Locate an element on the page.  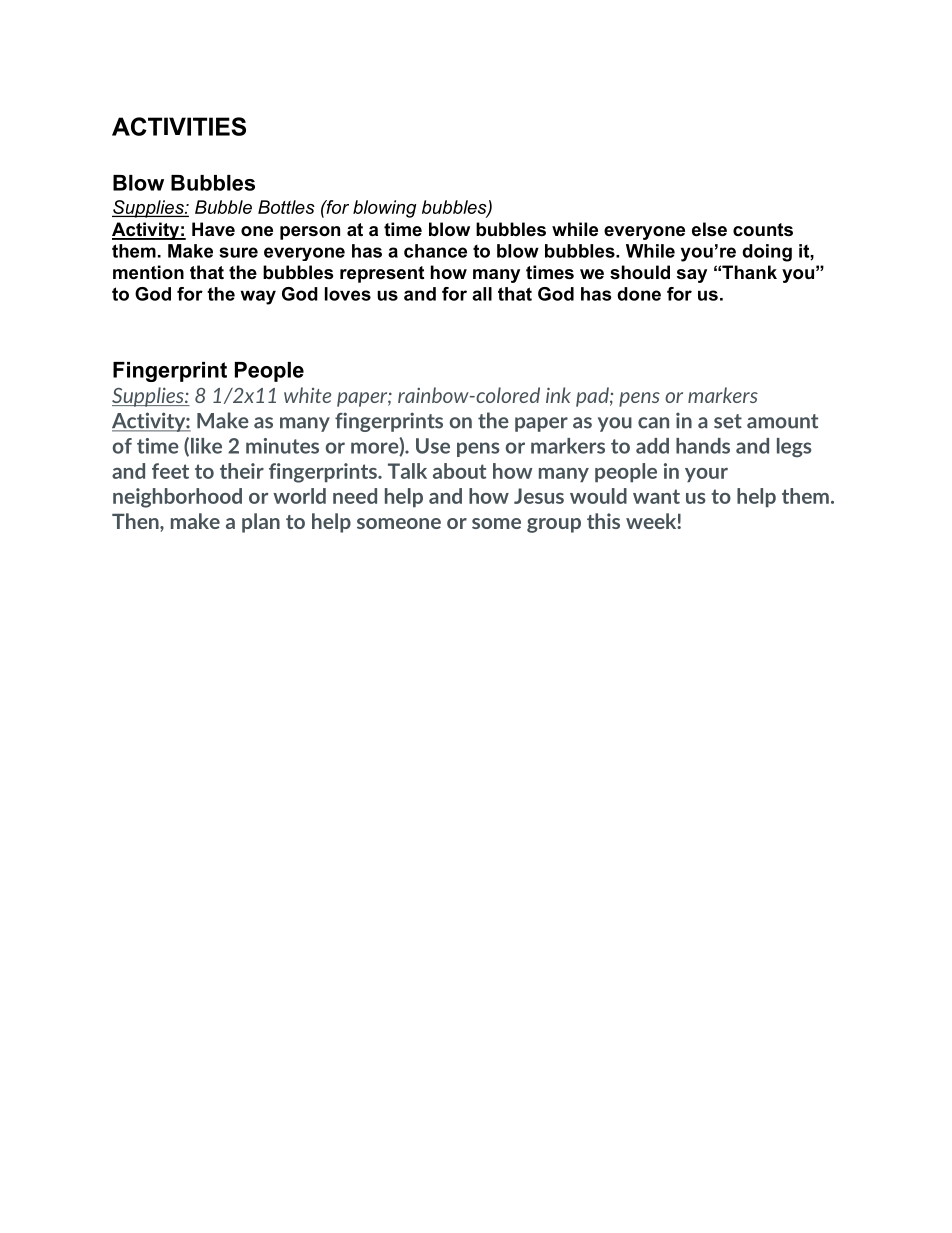
sure is located at coordinates (238, 252).
